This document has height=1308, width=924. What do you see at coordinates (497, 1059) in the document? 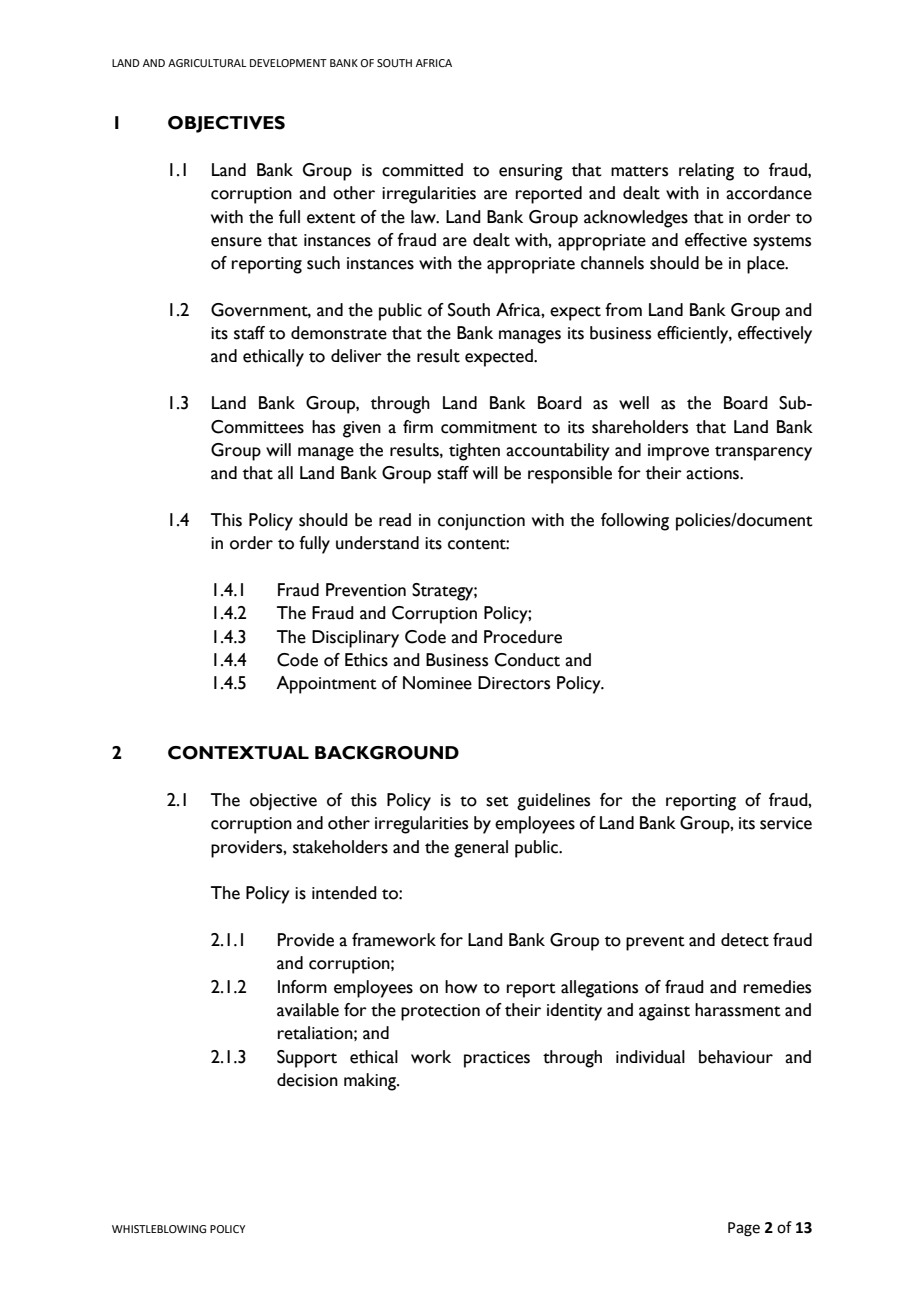
I see `practices` at bounding box center [497, 1059].
